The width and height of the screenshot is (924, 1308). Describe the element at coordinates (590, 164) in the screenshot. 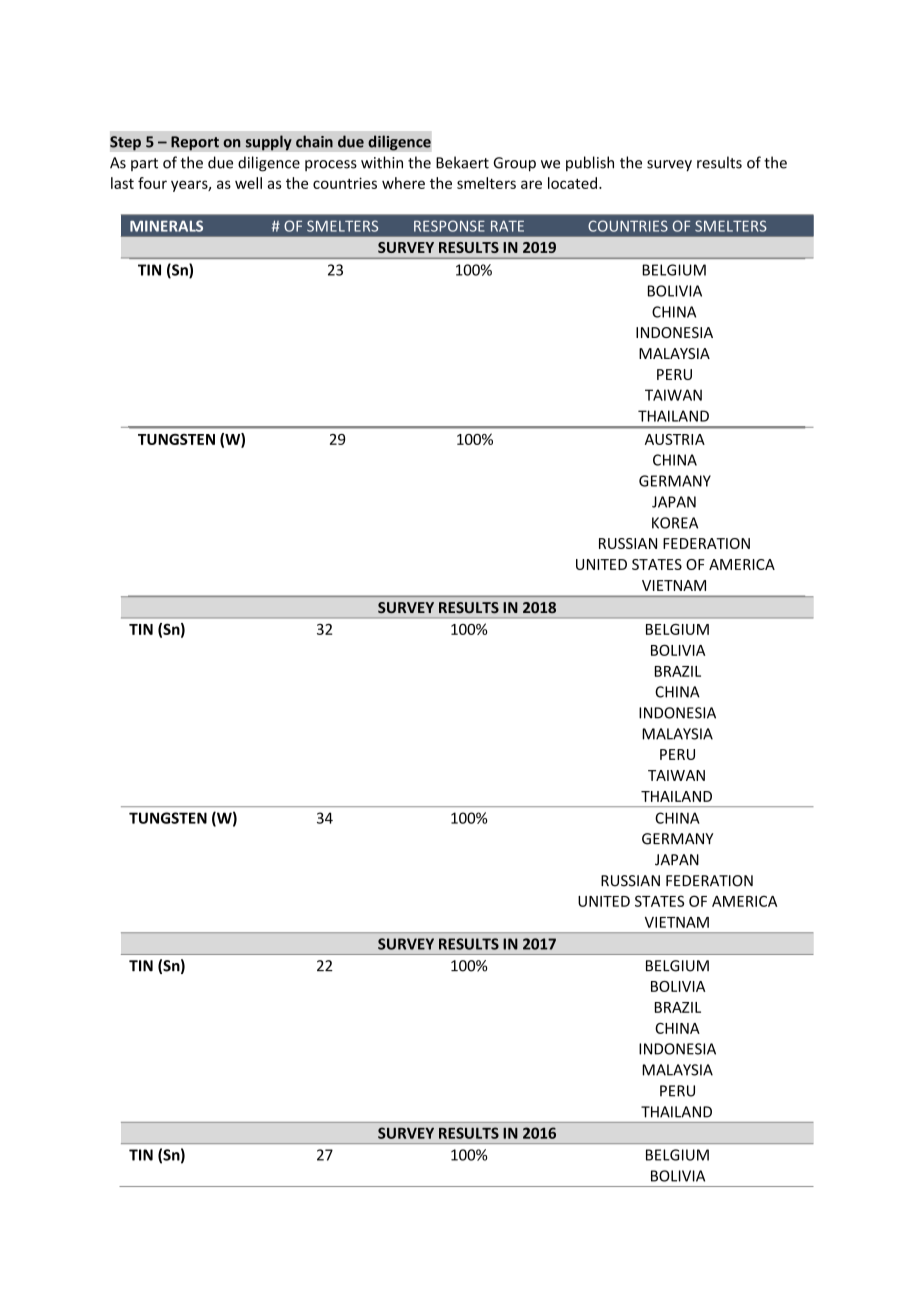

I see `publish` at that location.
